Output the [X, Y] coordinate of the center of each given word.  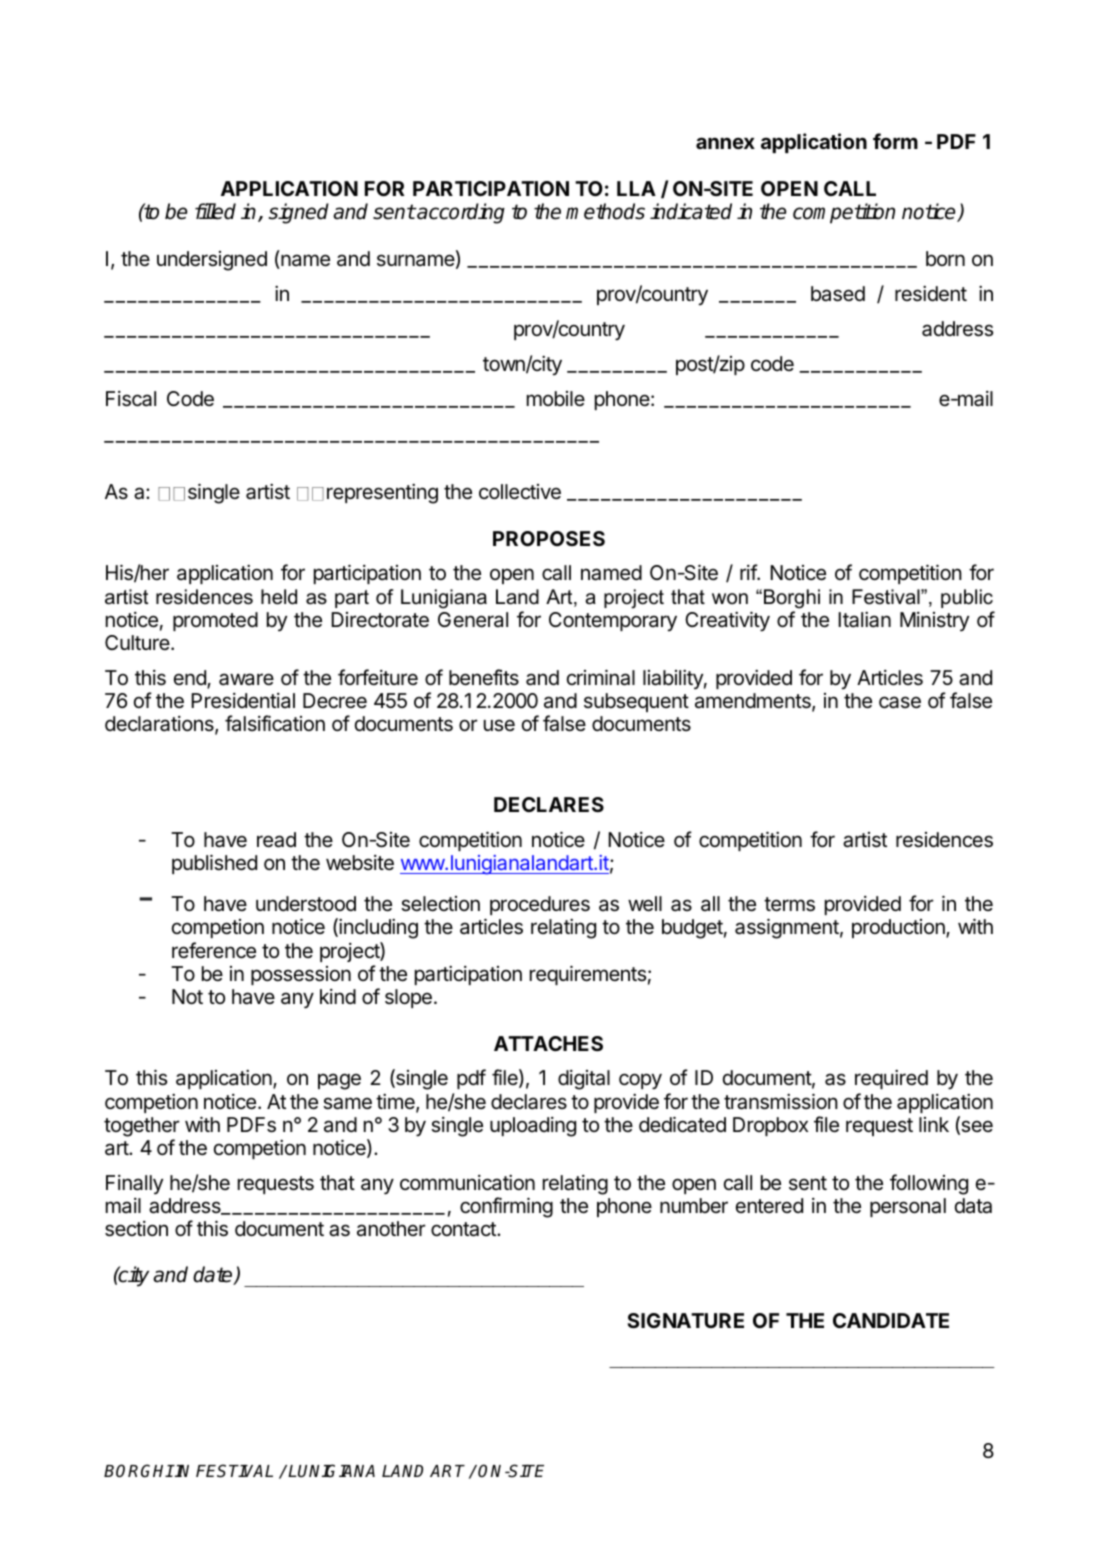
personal [908, 1207]
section [136, 1229]
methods [605, 211]
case [900, 702]
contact [464, 1229]
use [499, 725]
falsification [275, 723]
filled [215, 211]
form [895, 141]
